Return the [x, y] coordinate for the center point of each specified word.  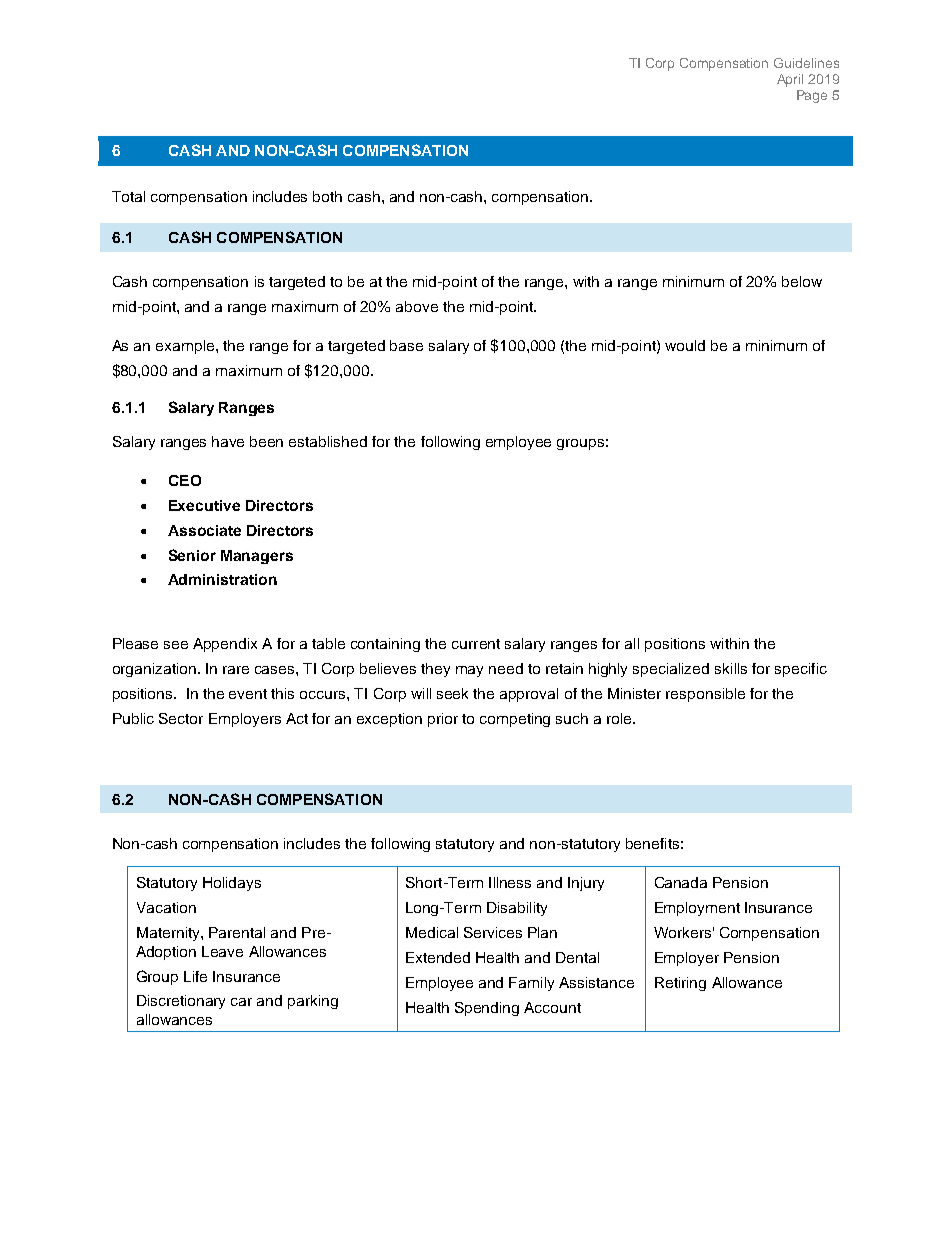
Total [128, 196]
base [406, 345]
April [790, 80]
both [327, 196]
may [469, 671]
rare [236, 670]
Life [195, 976]
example [186, 347]
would [685, 345]
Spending [487, 1009]
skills [731, 668]
